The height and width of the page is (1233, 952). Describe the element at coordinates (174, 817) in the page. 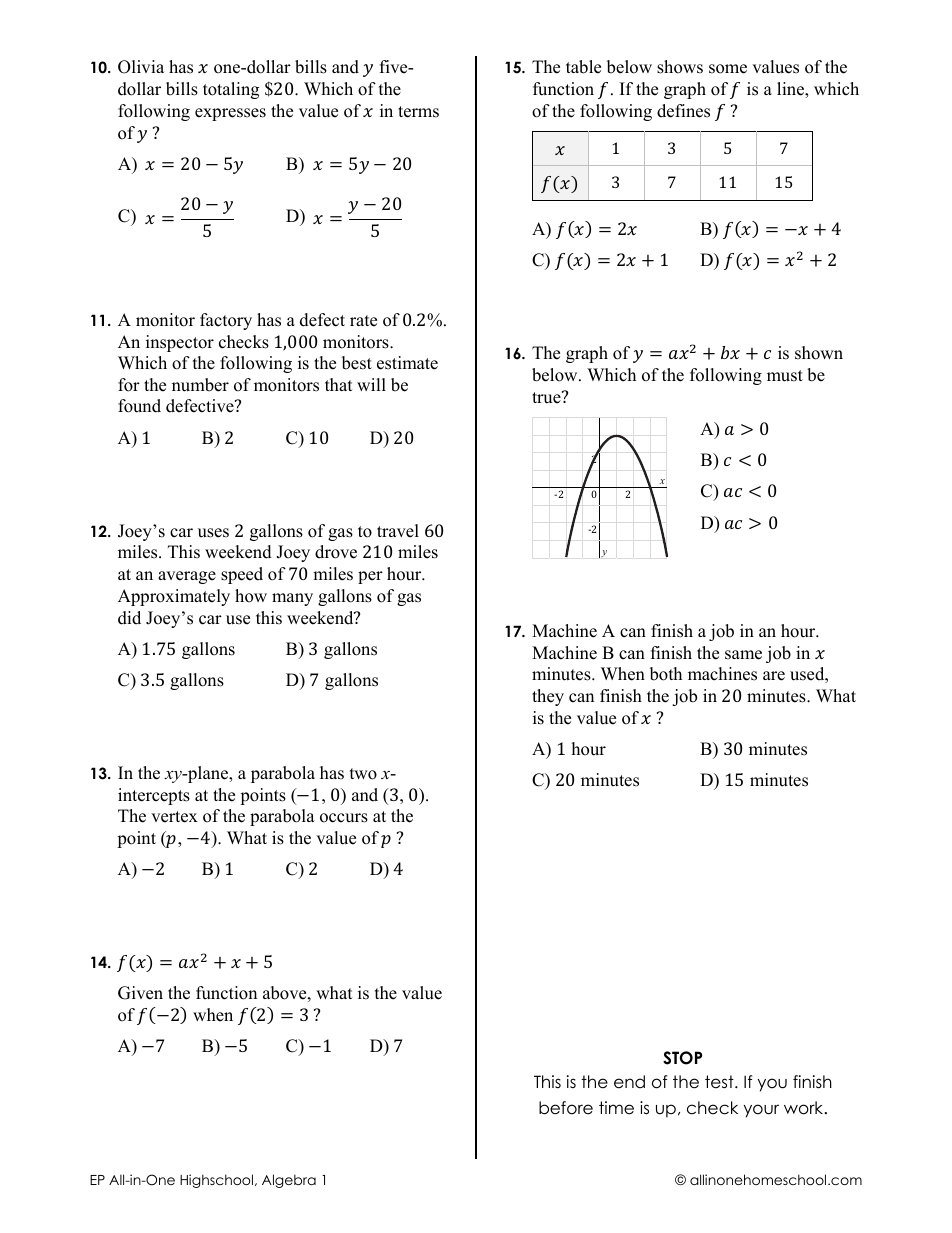

I see `vertex` at that location.
